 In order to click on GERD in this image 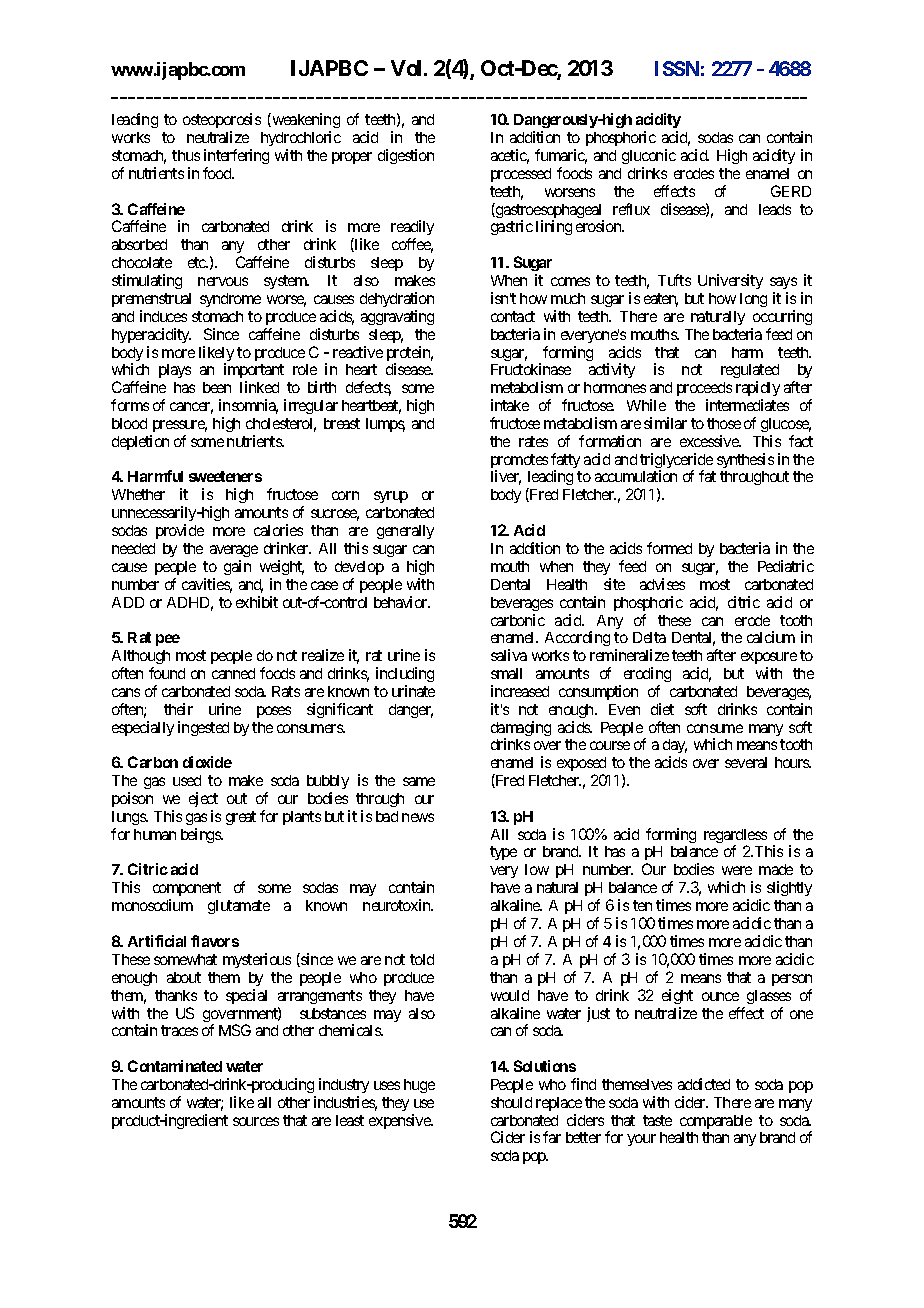, I will do `click(791, 191)`.
